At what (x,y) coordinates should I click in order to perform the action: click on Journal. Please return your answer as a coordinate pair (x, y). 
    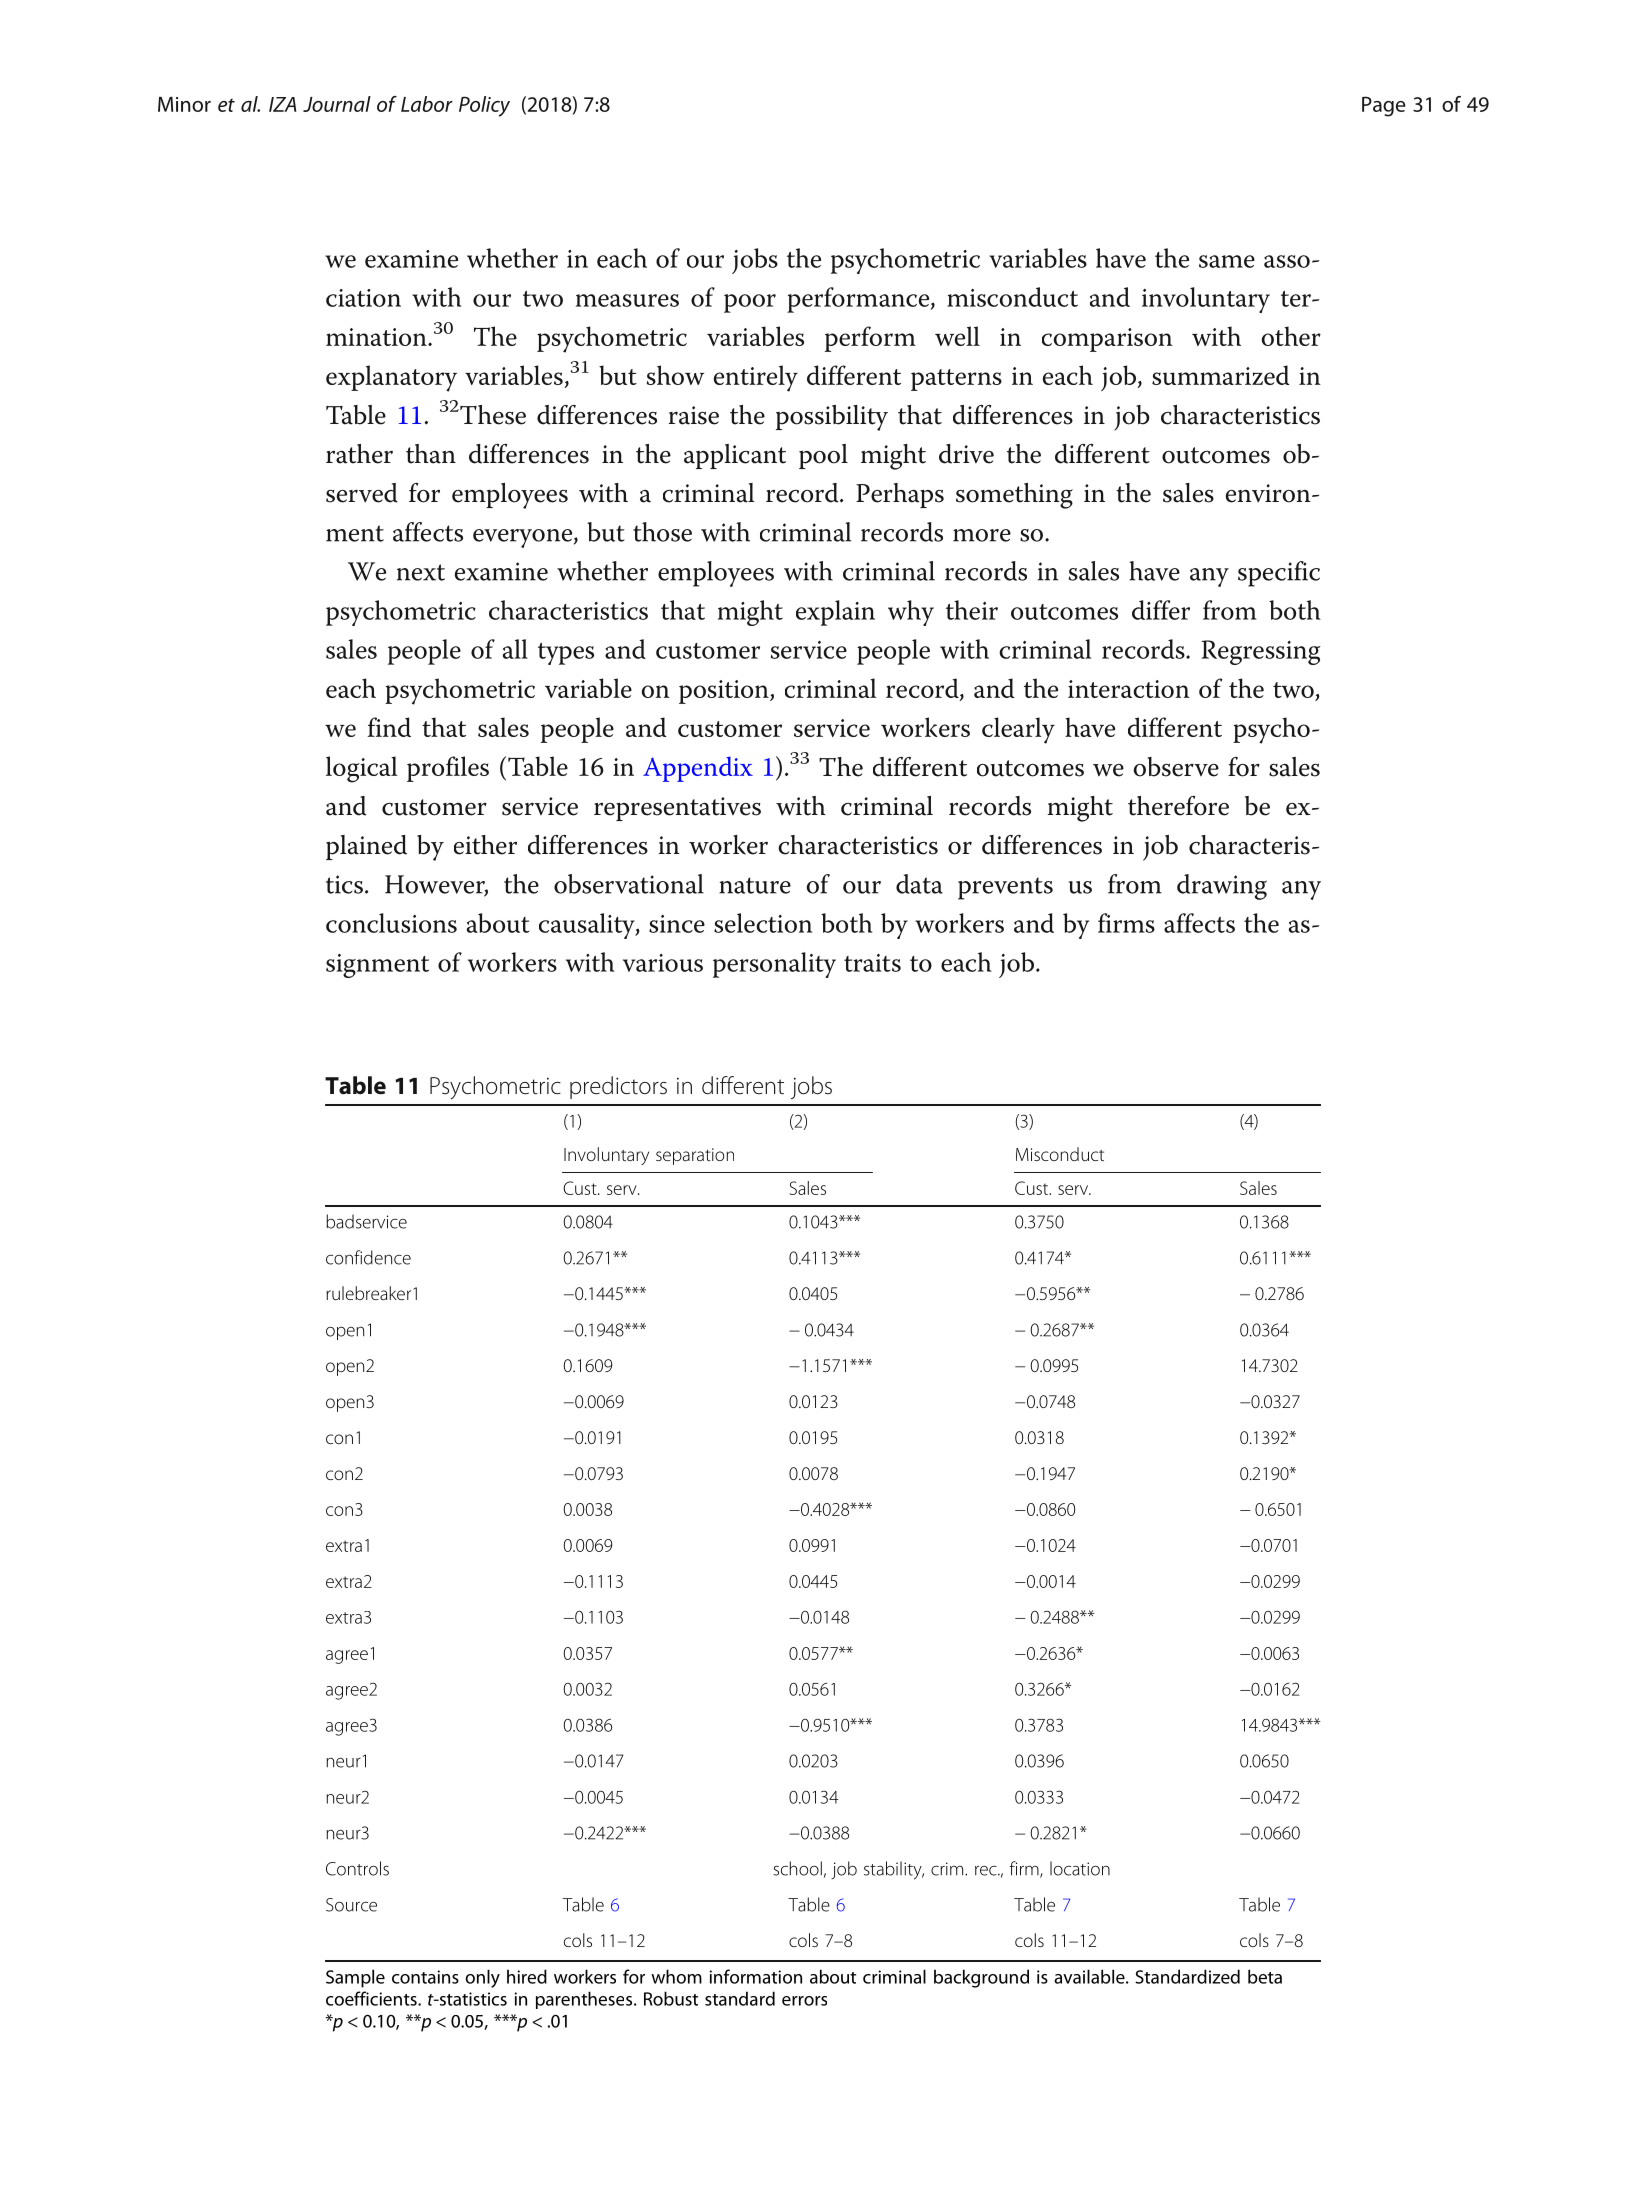
    Looking at the image, I should click on (337, 104).
